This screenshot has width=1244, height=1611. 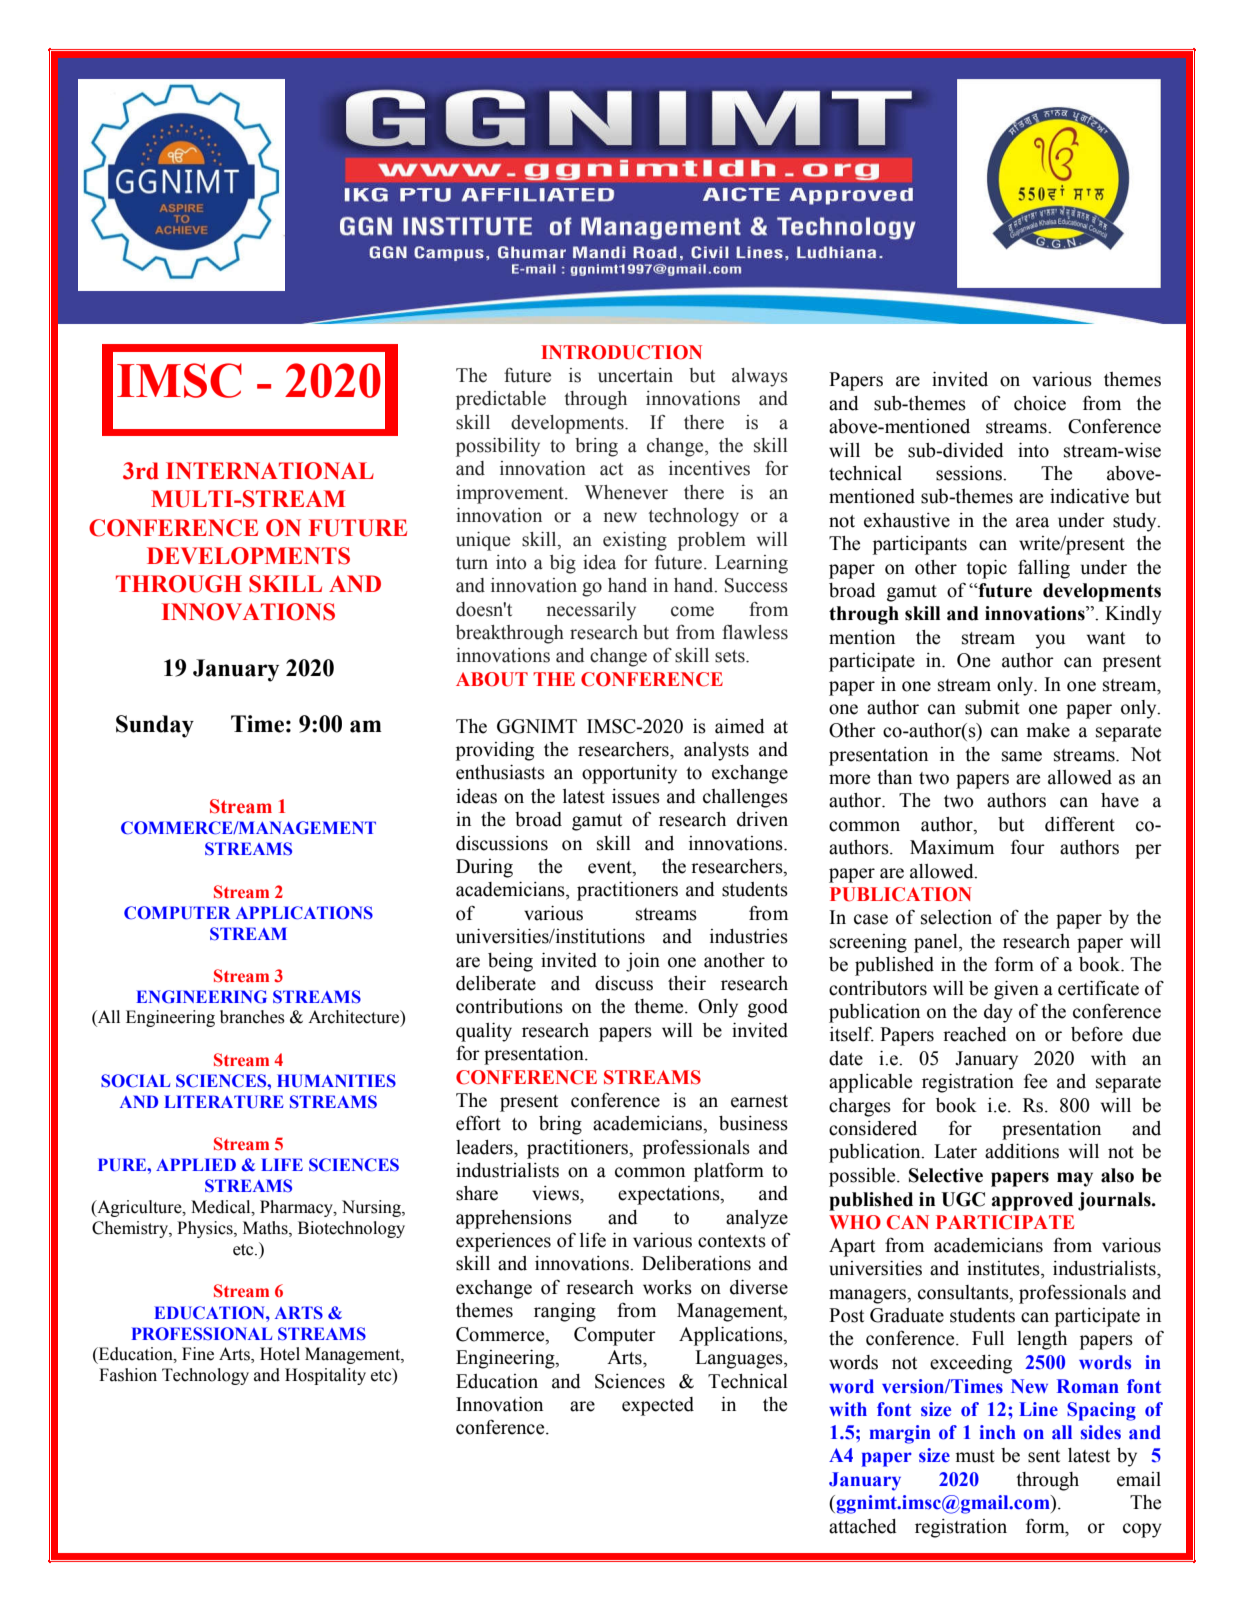 I want to click on LITERATURE, so click(x=224, y=1102).
